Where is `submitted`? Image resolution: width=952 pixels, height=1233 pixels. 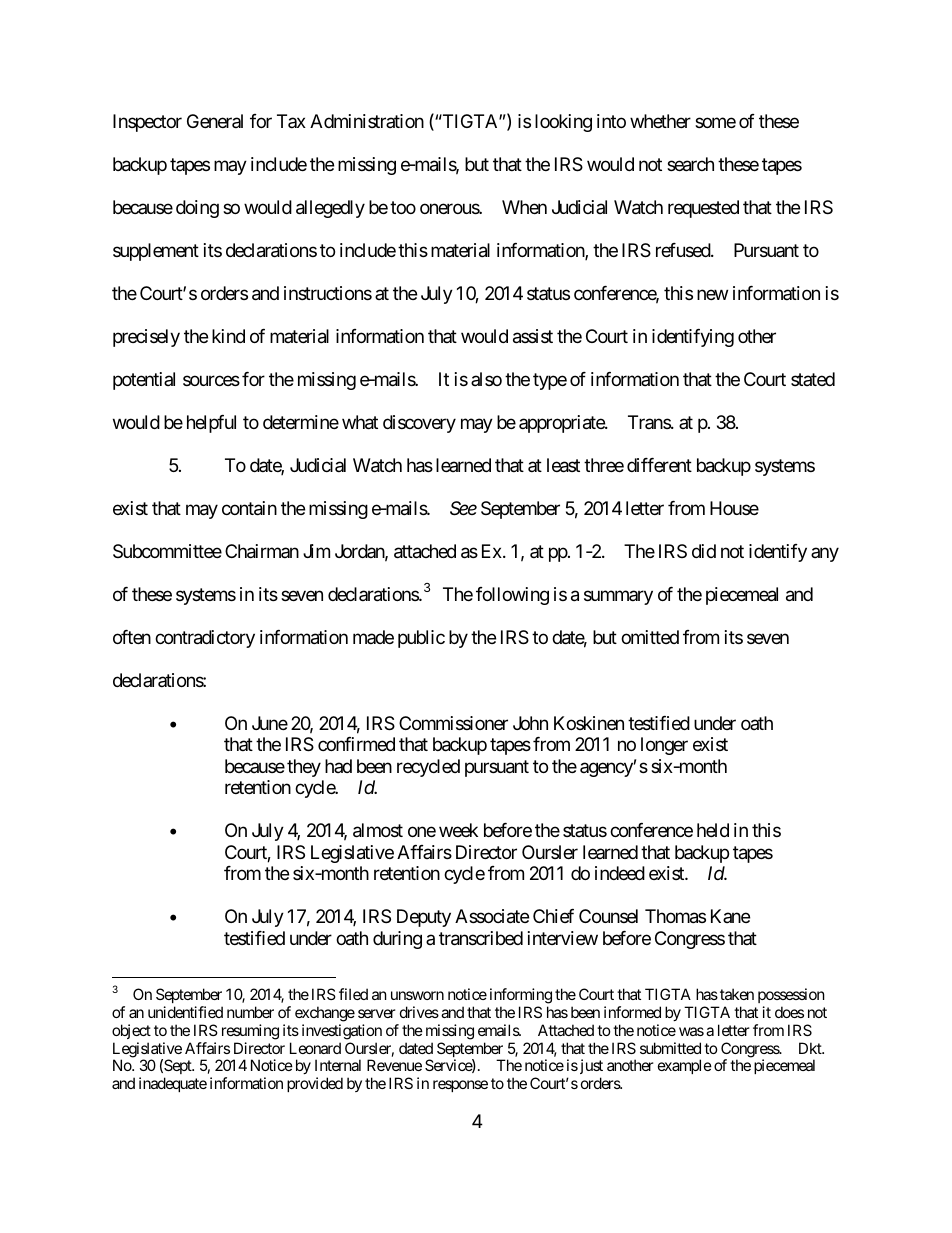
submitted is located at coordinates (670, 1048).
